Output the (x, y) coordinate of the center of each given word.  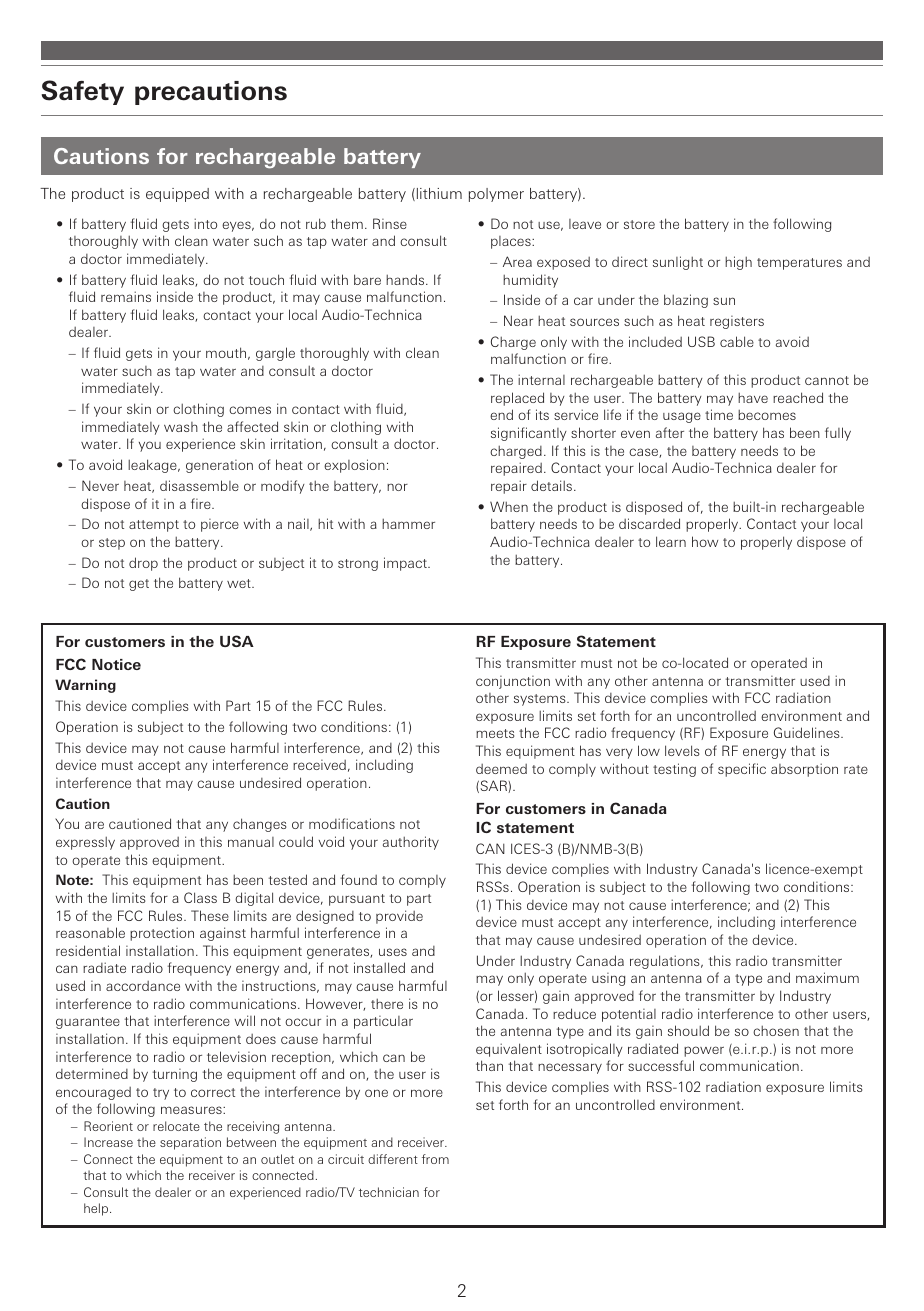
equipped (177, 195)
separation (190, 1143)
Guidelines (808, 732)
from (435, 1159)
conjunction (513, 682)
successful (661, 1065)
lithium (438, 194)
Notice (116, 664)
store (639, 224)
